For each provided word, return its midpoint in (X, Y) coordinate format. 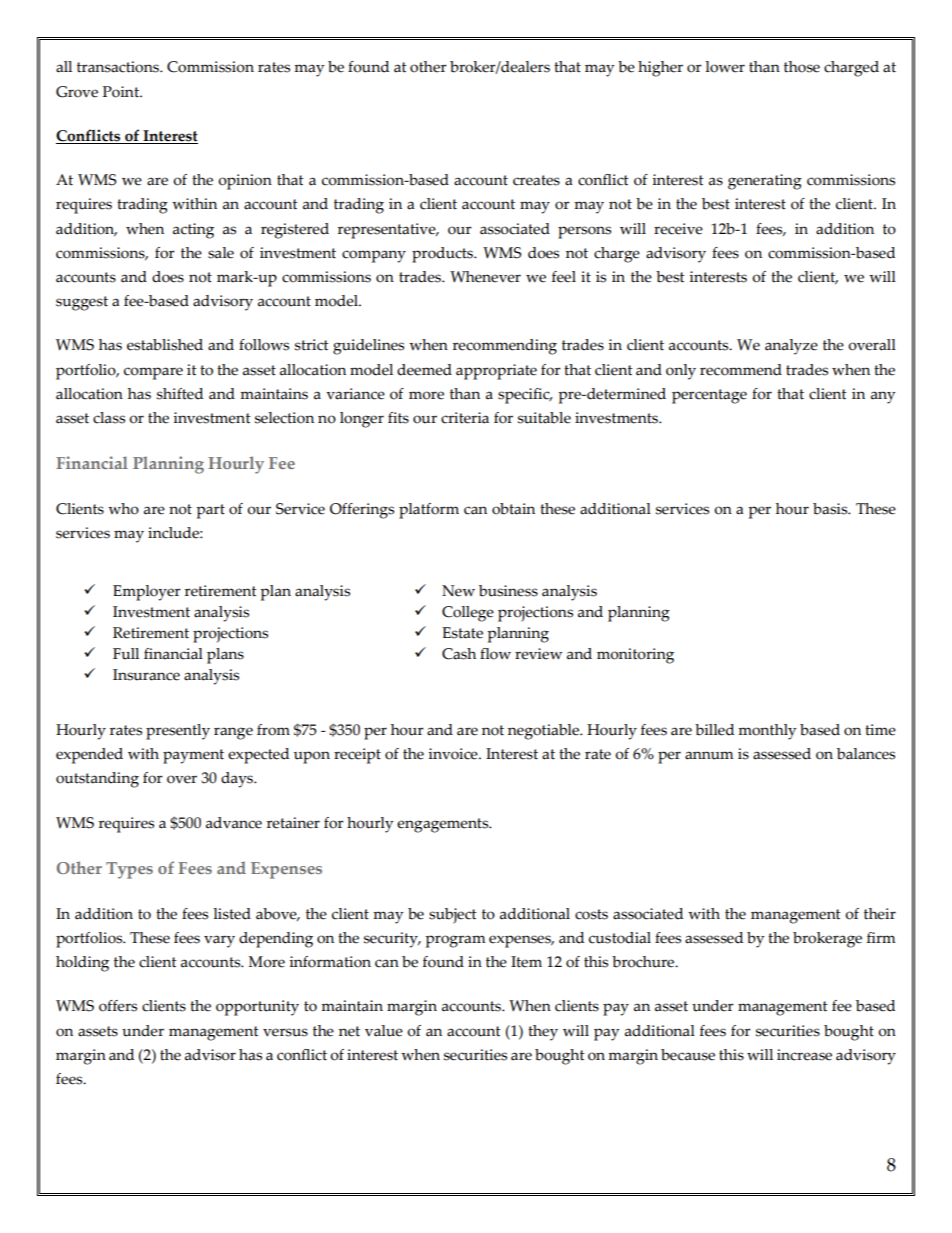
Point (122, 92)
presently (178, 732)
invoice (454, 754)
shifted (180, 394)
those (802, 67)
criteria (465, 418)
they (543, 1033)
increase (804, 1055)
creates (536, 180)
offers (118, 1006)
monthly (767, 732)
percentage (709, 396)
